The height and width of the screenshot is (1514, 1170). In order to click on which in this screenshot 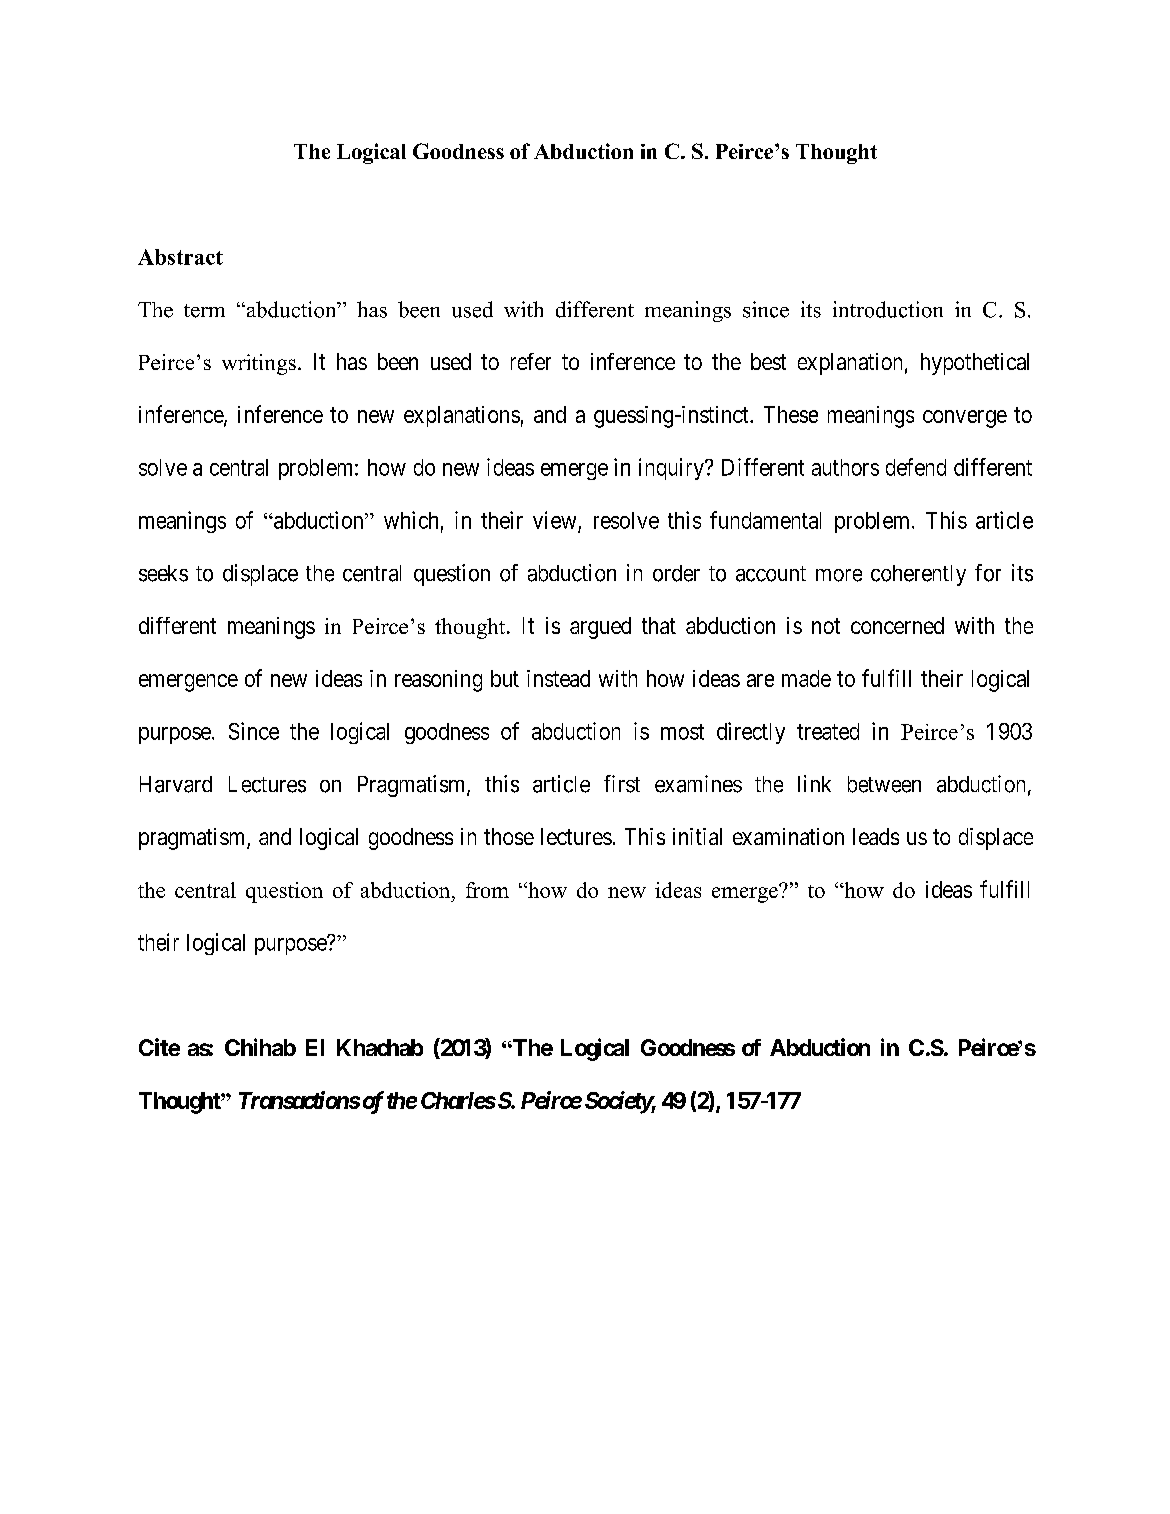, I will do `click(411, 520)`.
